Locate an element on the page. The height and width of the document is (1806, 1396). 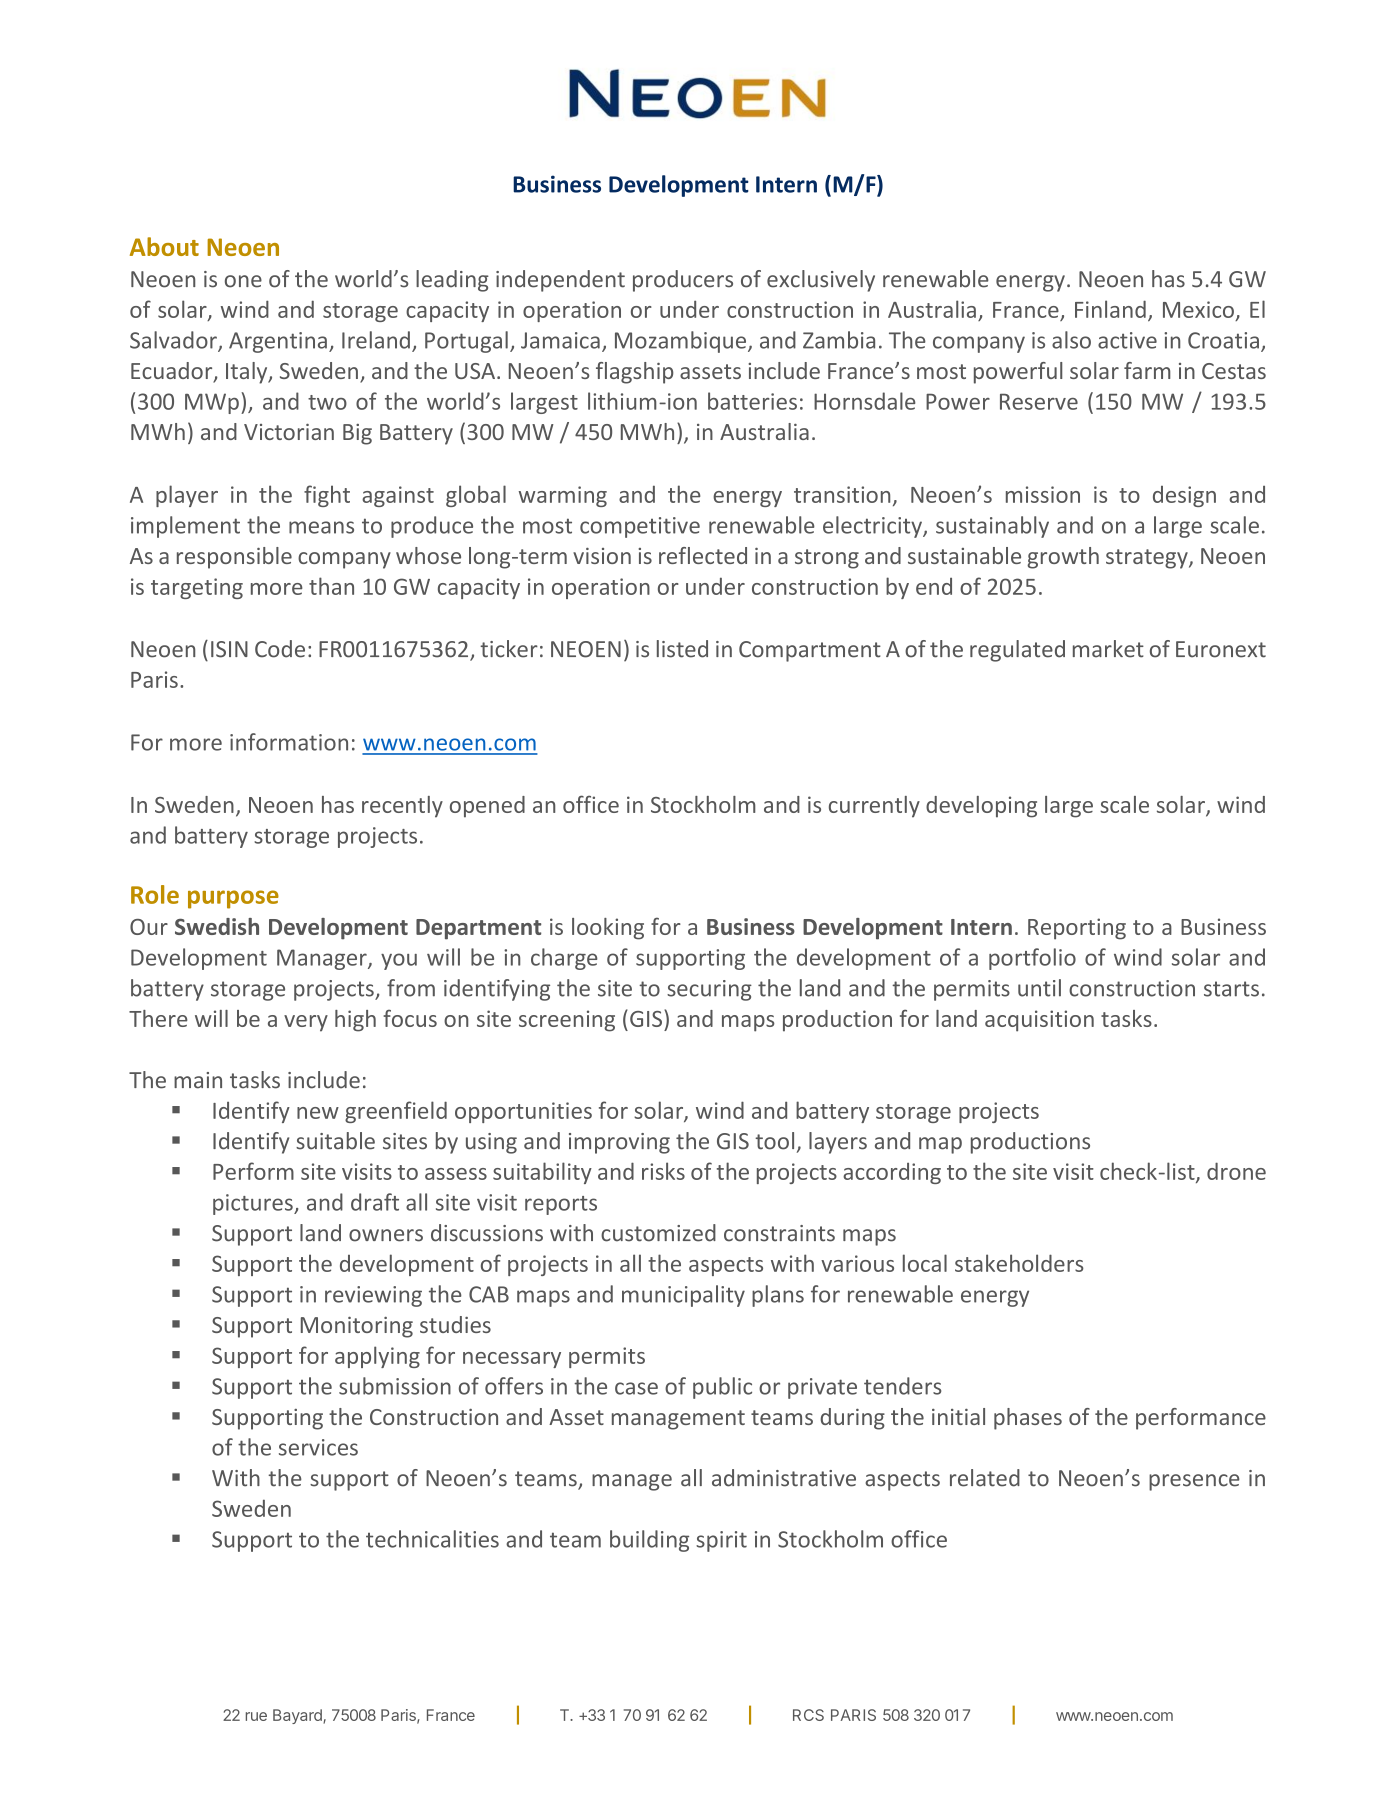
very is located at coordinates (306, 1023).
